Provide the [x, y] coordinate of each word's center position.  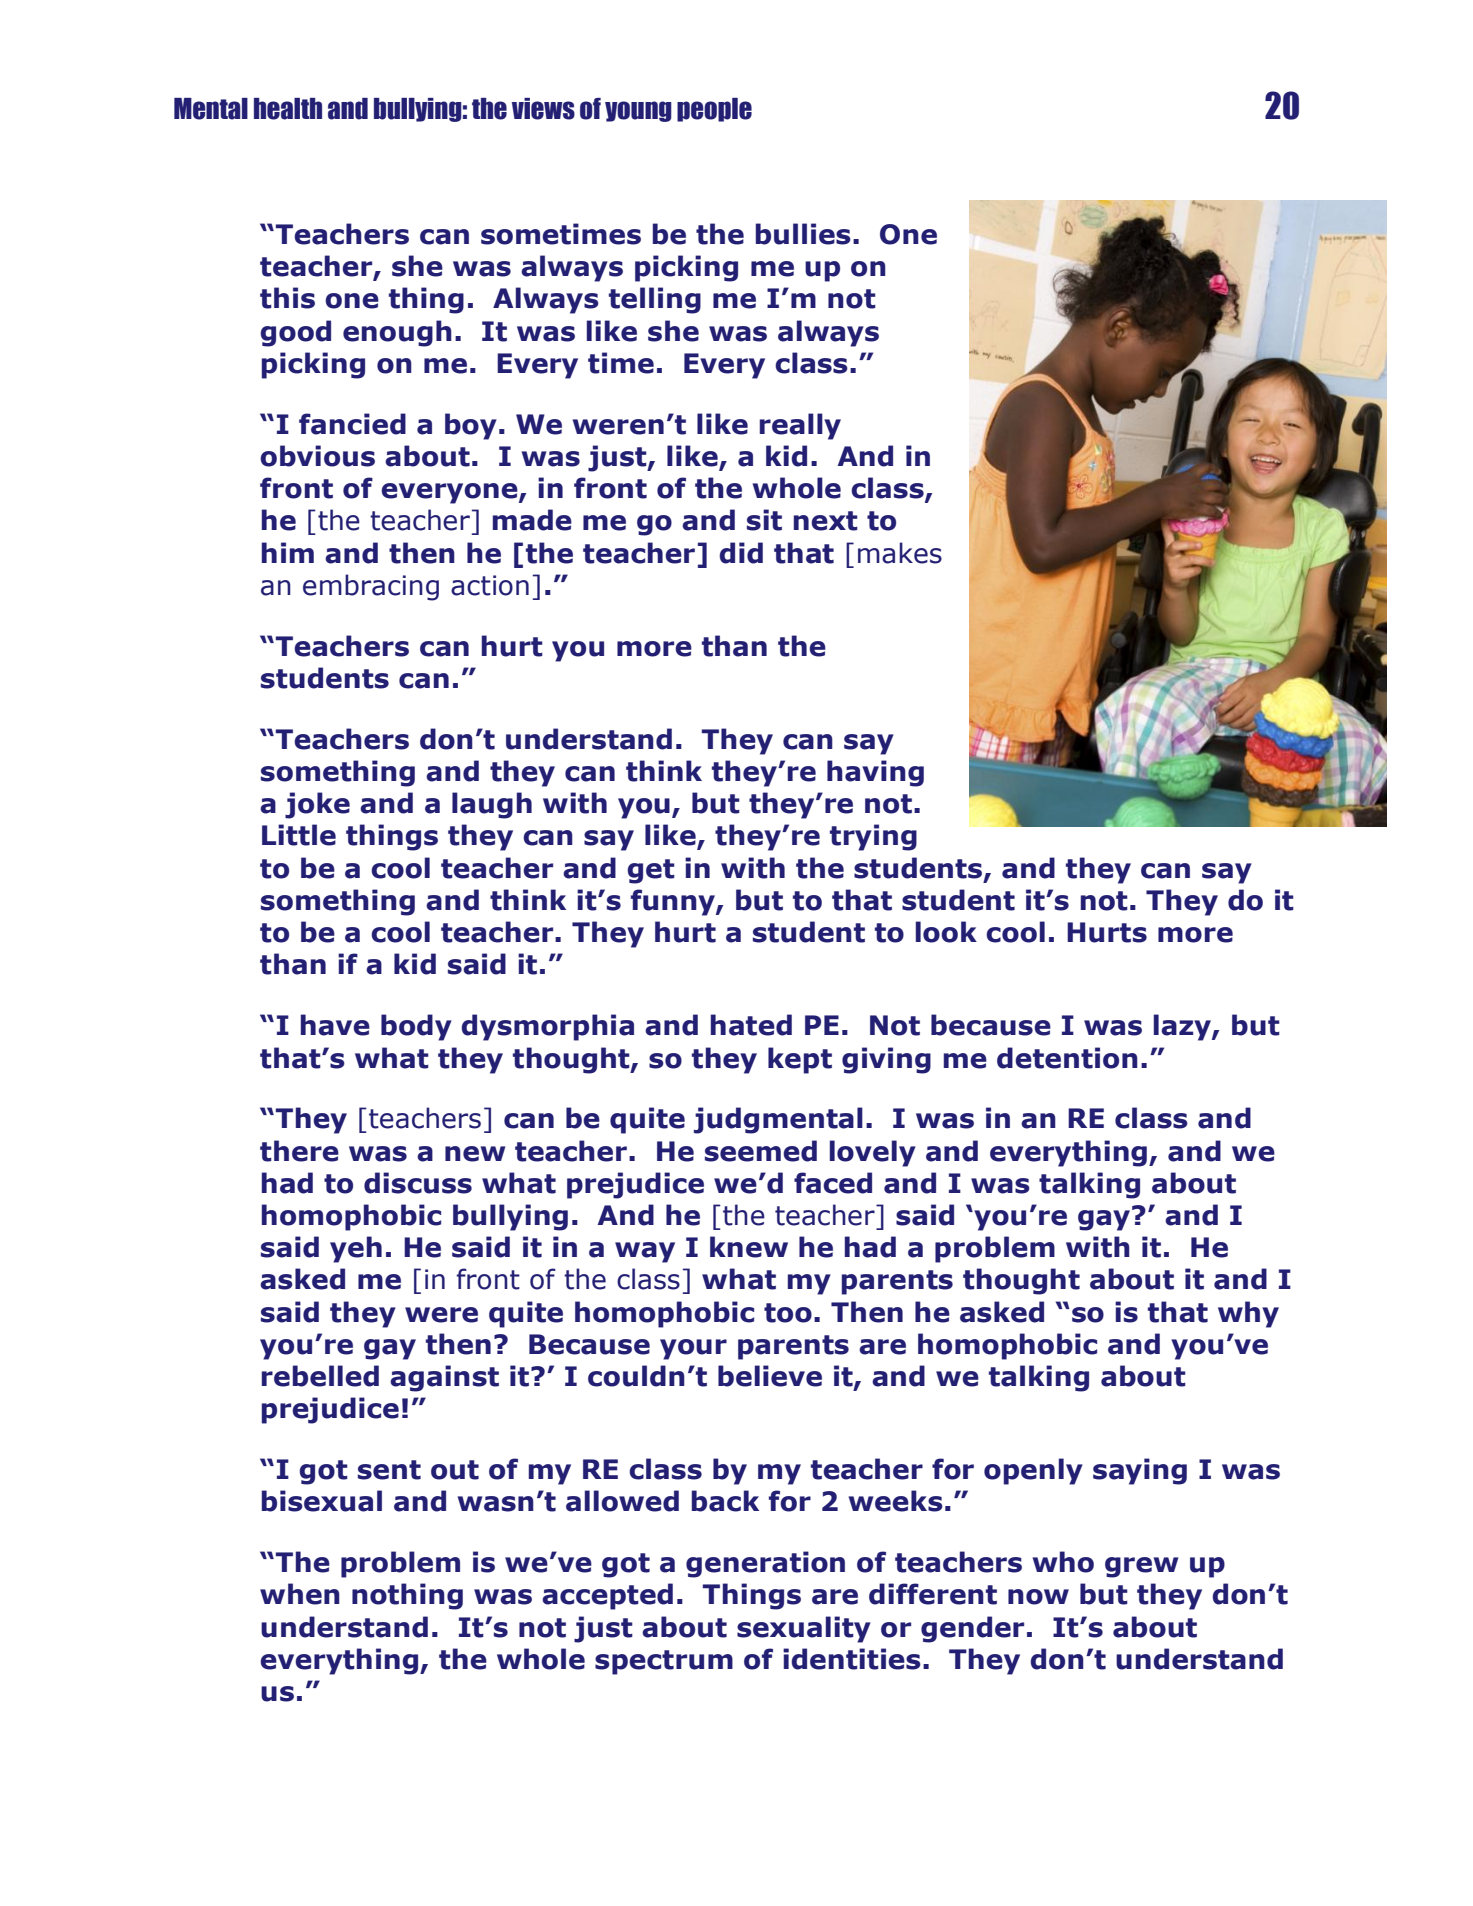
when [300, 1594]
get [651, 871]
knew [749, 1247]
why [1248, 1314]
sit [764, 520]
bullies [803, 234]
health [288, 109]
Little [299, 835]
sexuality [804, 1629]
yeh [356, 1249]
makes [900, 553]
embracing [371, 587]
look [946, 932]
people [714, 110]
